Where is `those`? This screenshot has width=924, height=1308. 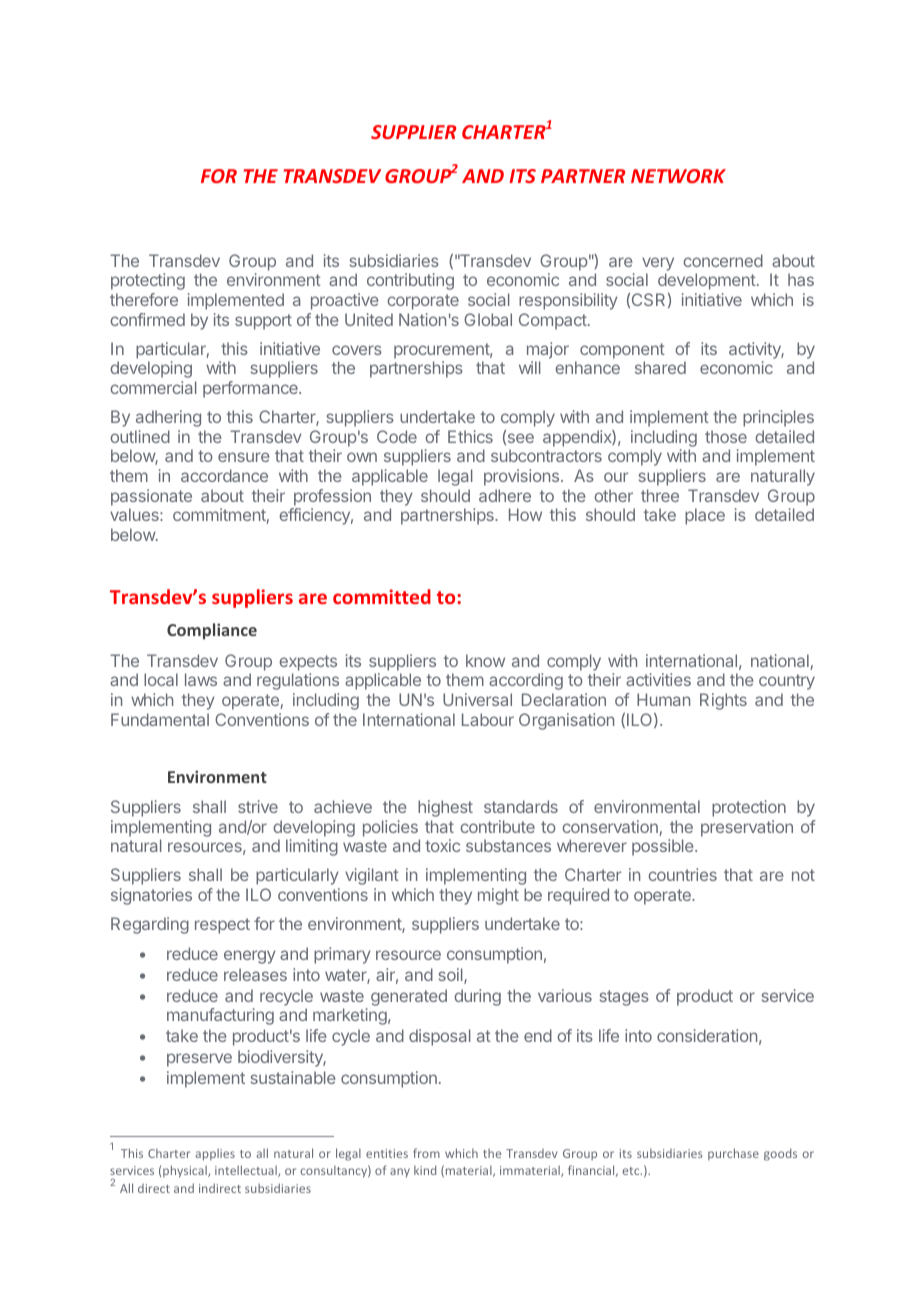 those is located at coordinates (726, 436).
